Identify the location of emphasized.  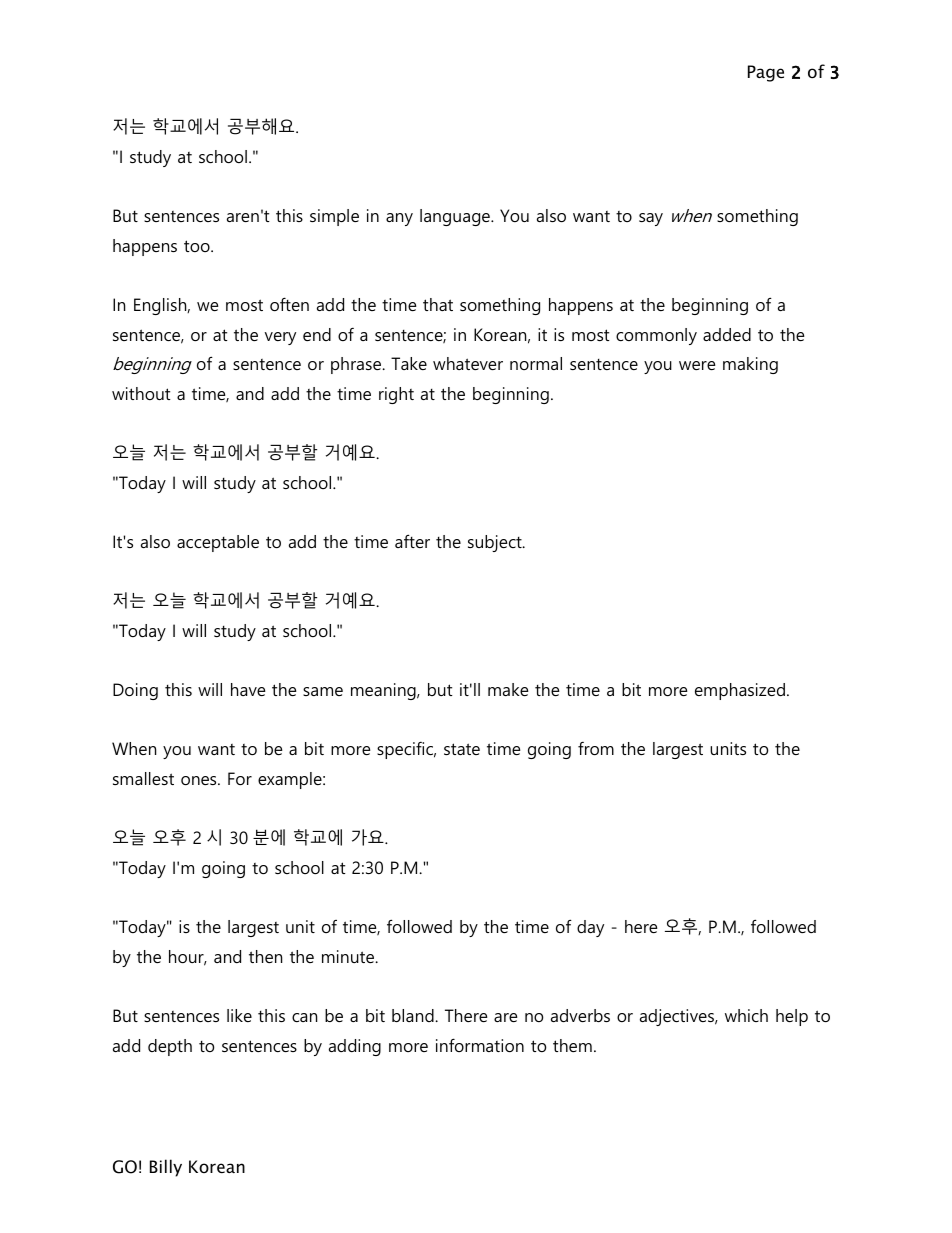
(740, 691).
